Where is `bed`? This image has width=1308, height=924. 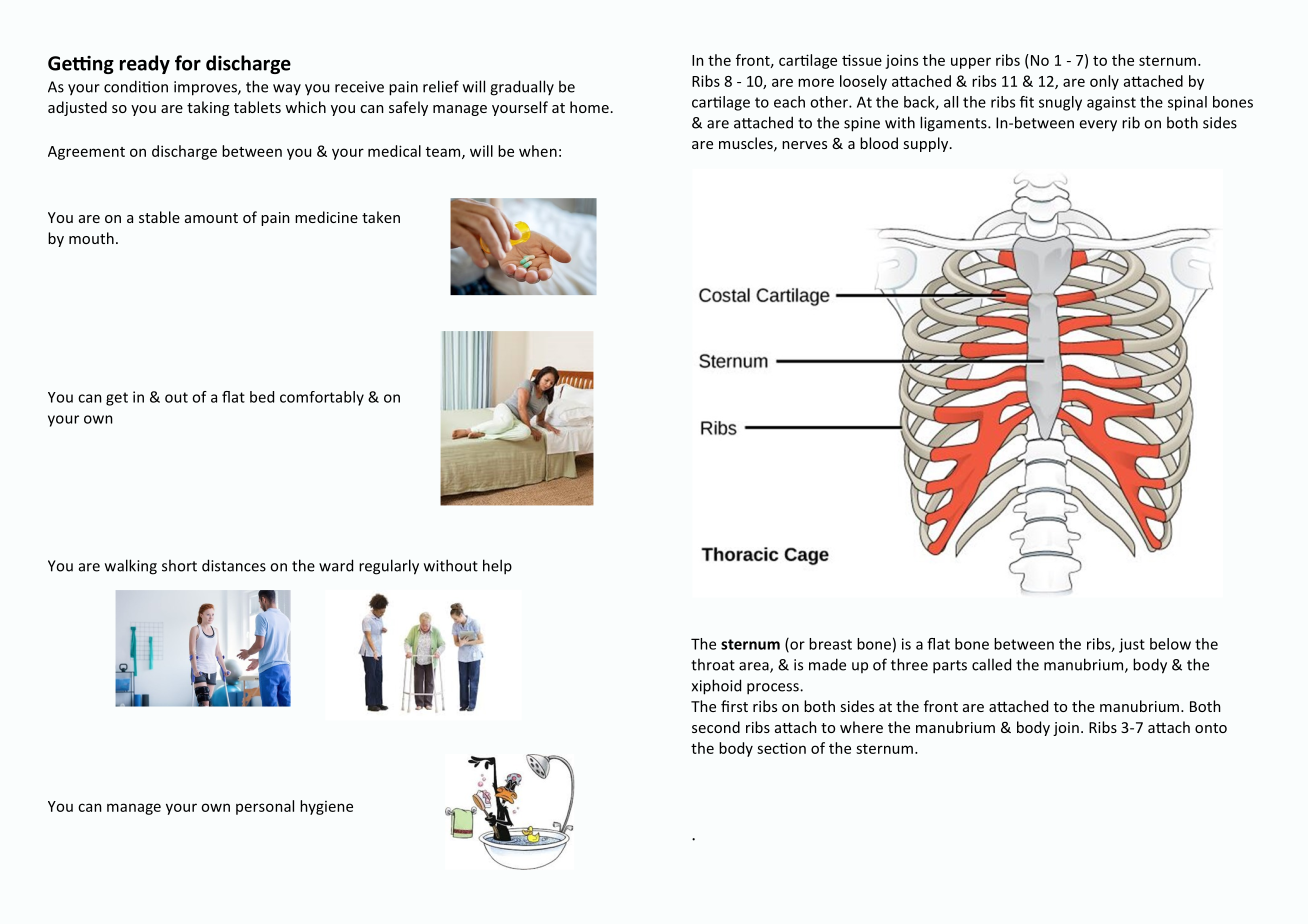
bed is located at coordinates (262, 397).
